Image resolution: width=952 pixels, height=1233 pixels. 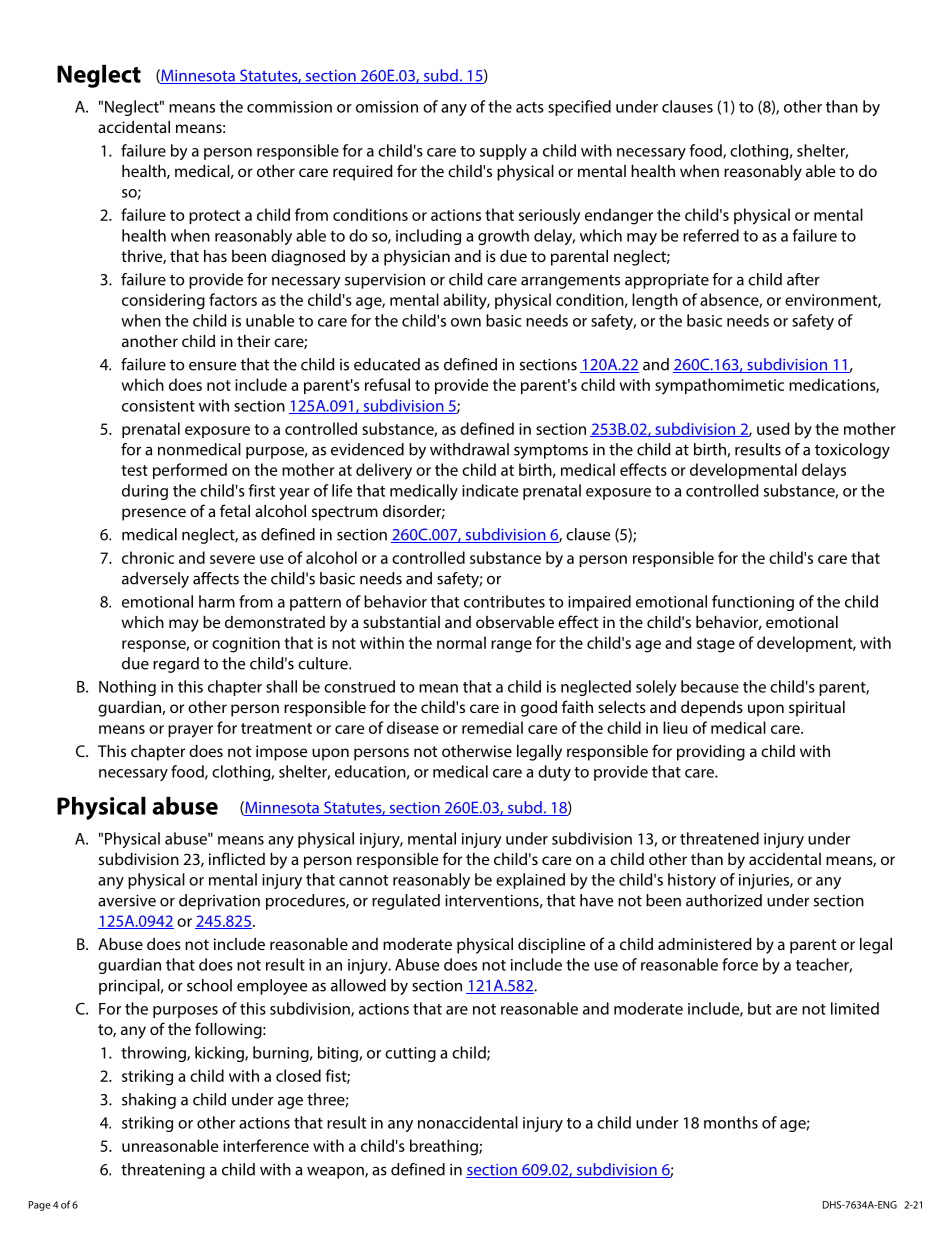 What do you see at coordinates (716, 645) in the screenshot?
I see `stage` at bounding box center [716, 645].
